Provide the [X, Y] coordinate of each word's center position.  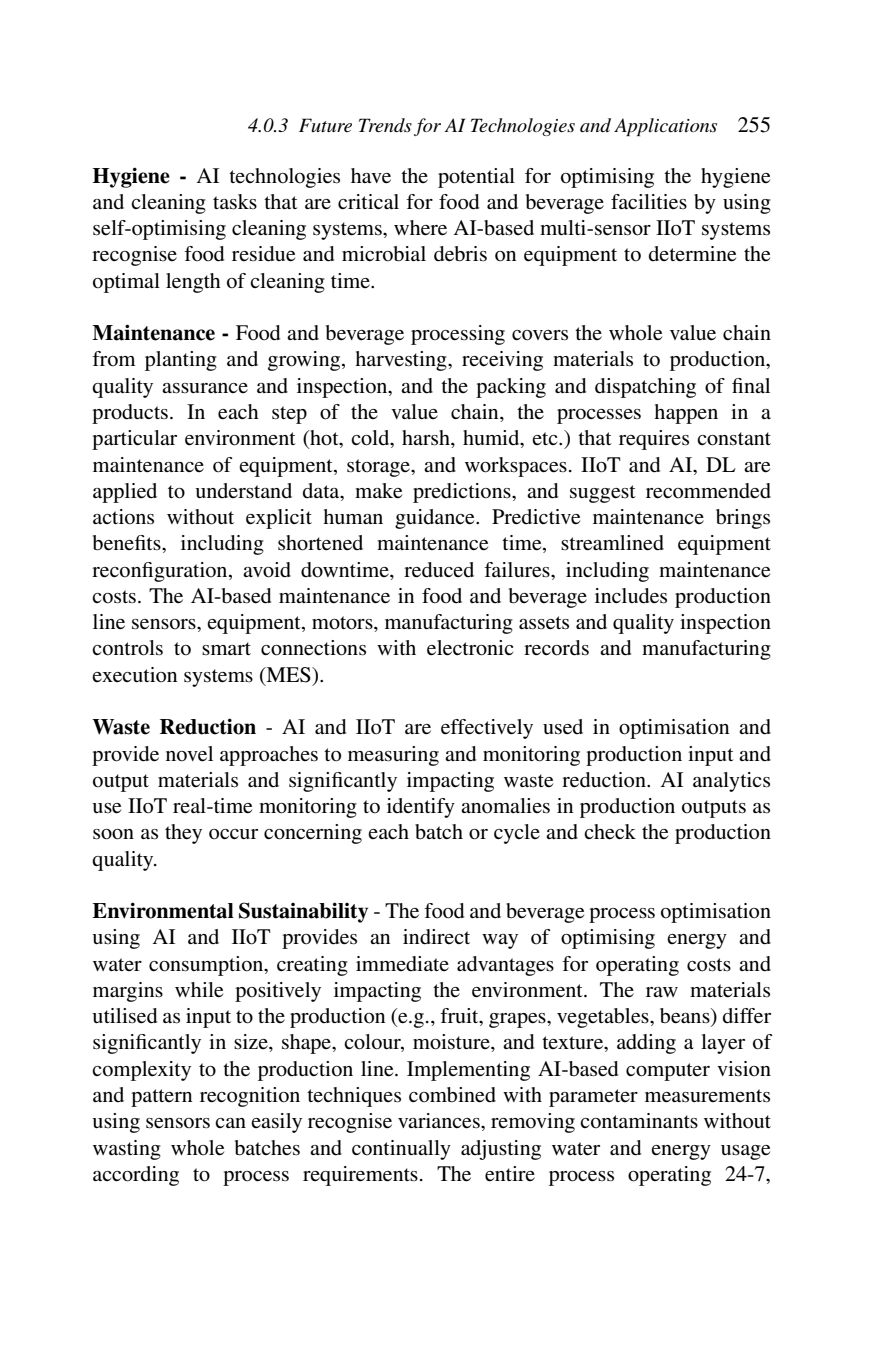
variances [440, 1121]
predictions [463, 493]
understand [243, 490]
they [183, 834]
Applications [665, 127]
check [610, 832]
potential [476, 178]
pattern [161, 1098]
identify [421, 808]
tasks [235, 202]
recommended [708, 491]
